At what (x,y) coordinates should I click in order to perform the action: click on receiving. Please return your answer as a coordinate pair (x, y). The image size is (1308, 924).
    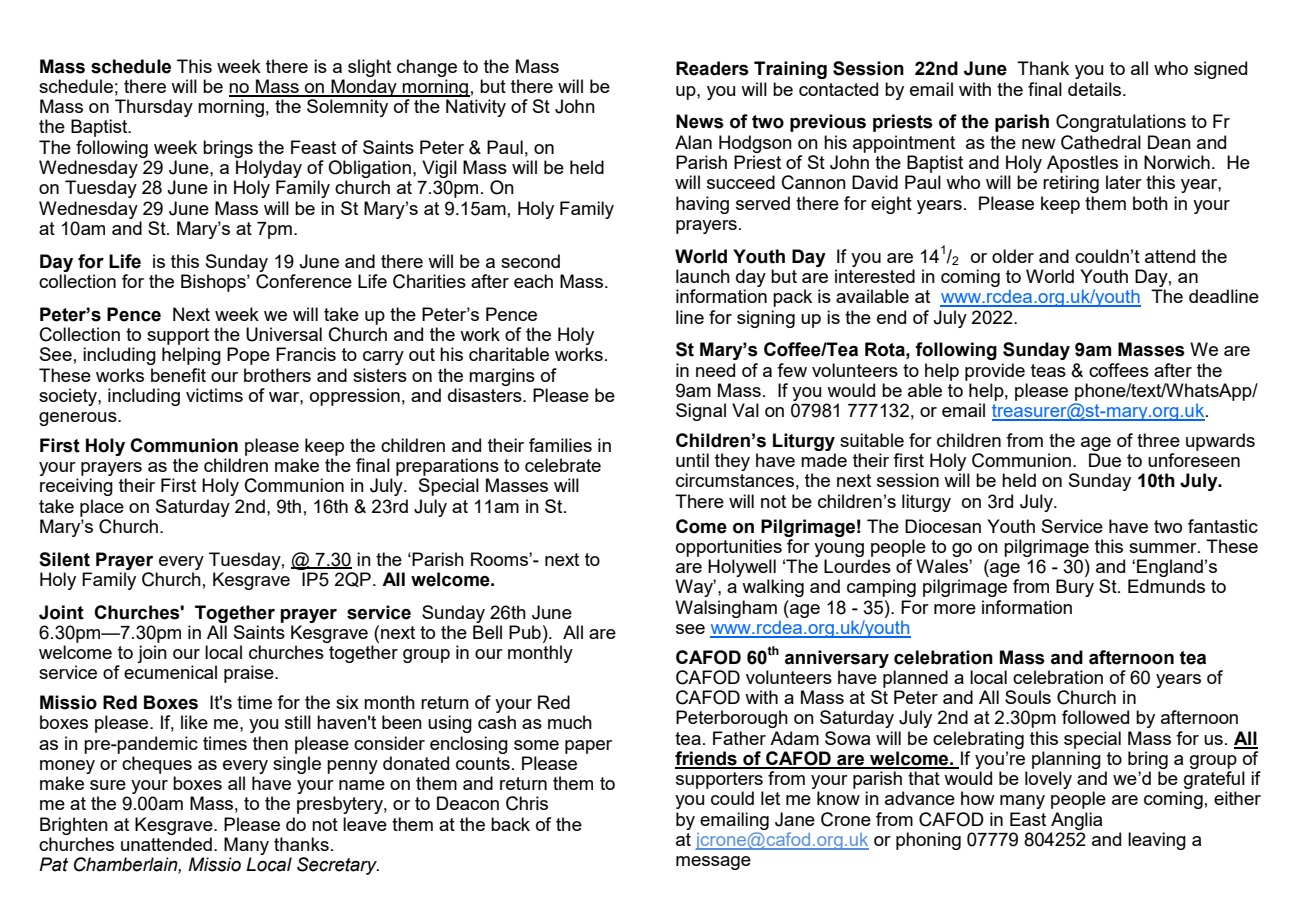
    Looking at the image, I should click on (76, 487).
